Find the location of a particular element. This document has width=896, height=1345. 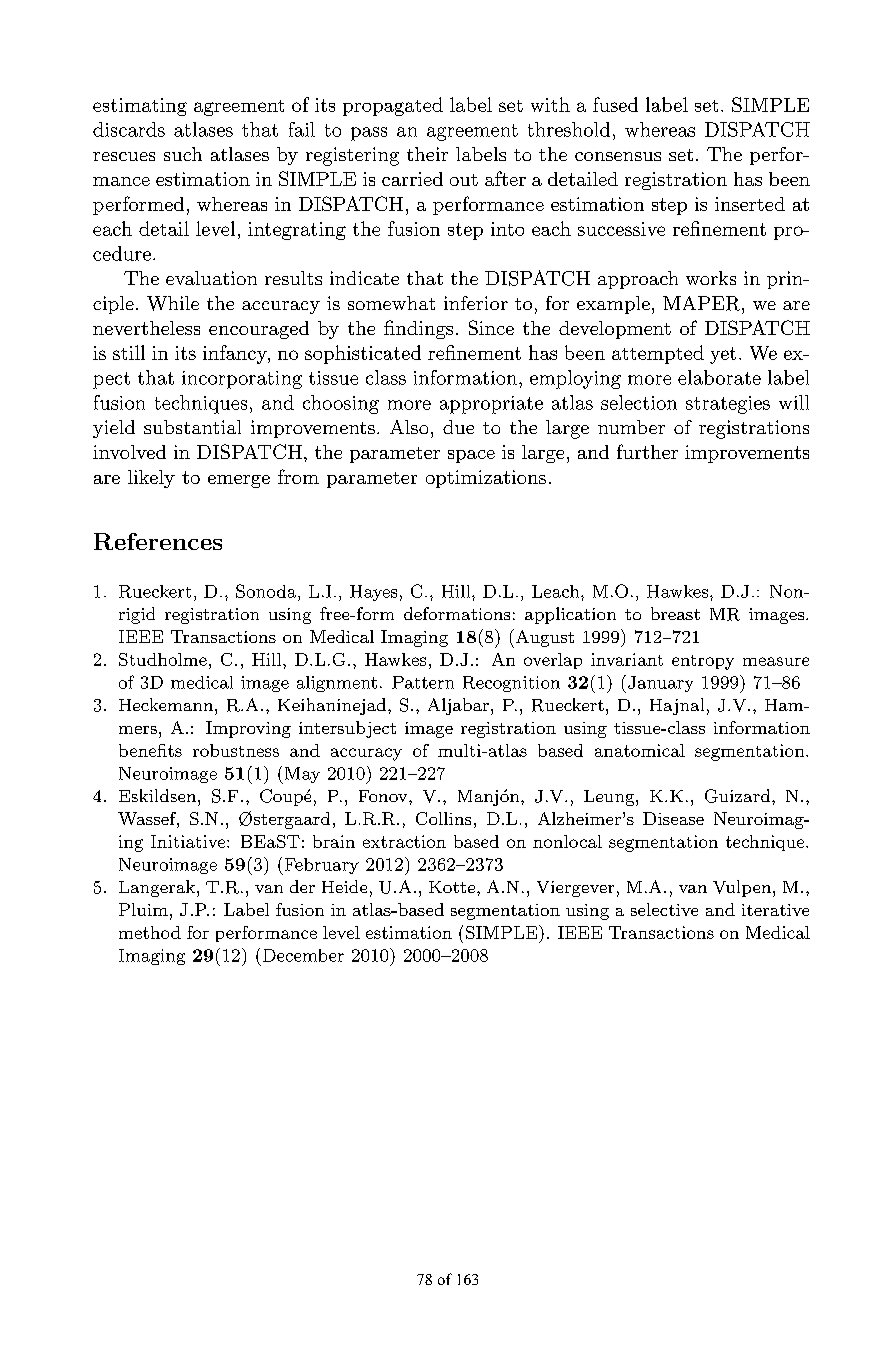

extraction is located at coordinates (404, 841).
